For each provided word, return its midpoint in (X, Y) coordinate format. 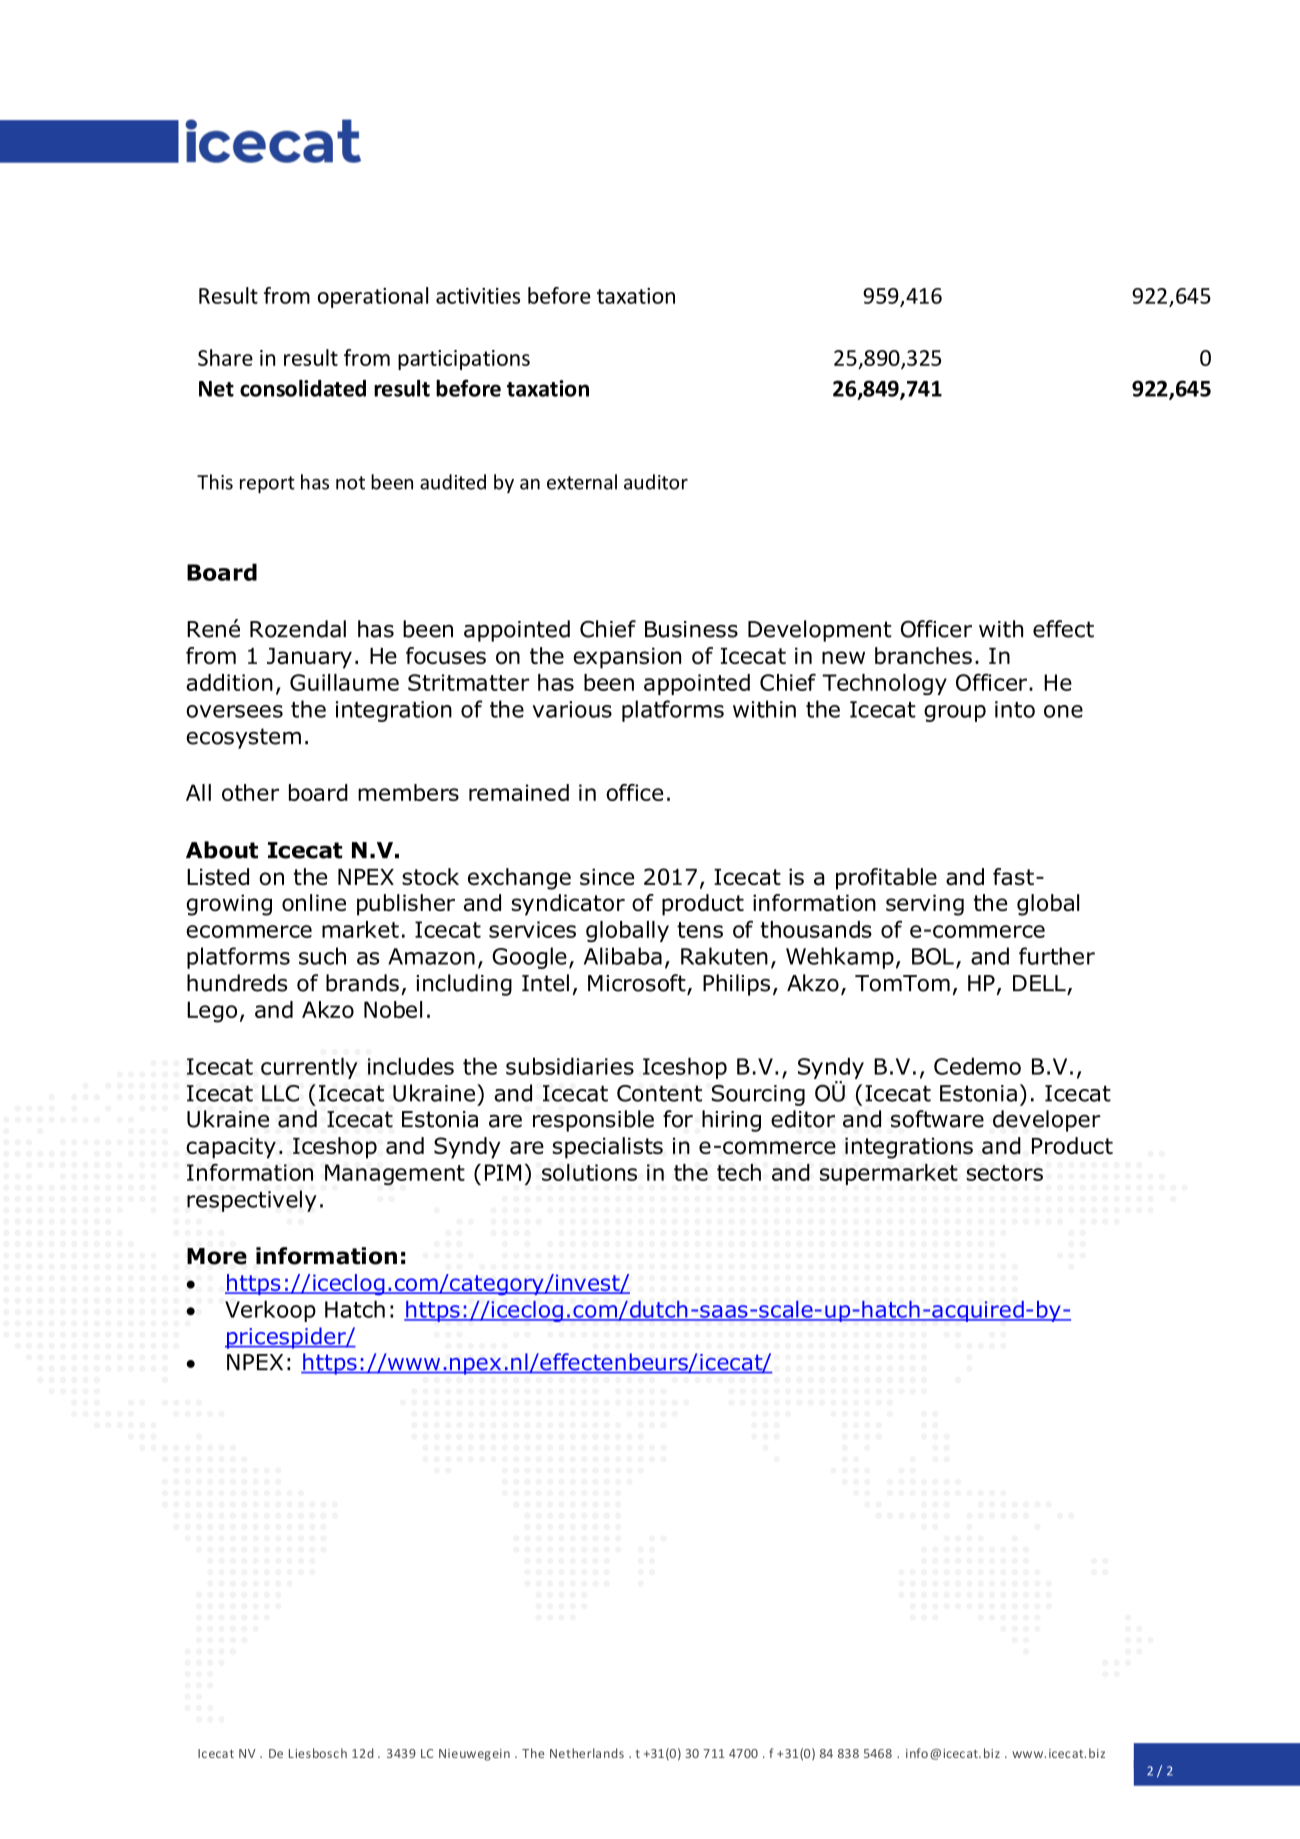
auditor (656, 482)
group (955, 713)
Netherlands (587, 1753)
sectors (1004, 1173)
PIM (503, 1172)
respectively (252, 1201)
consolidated (303, 388)
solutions (589, 1172)
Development (820, 631)
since (607, 876)
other (250, 792)
